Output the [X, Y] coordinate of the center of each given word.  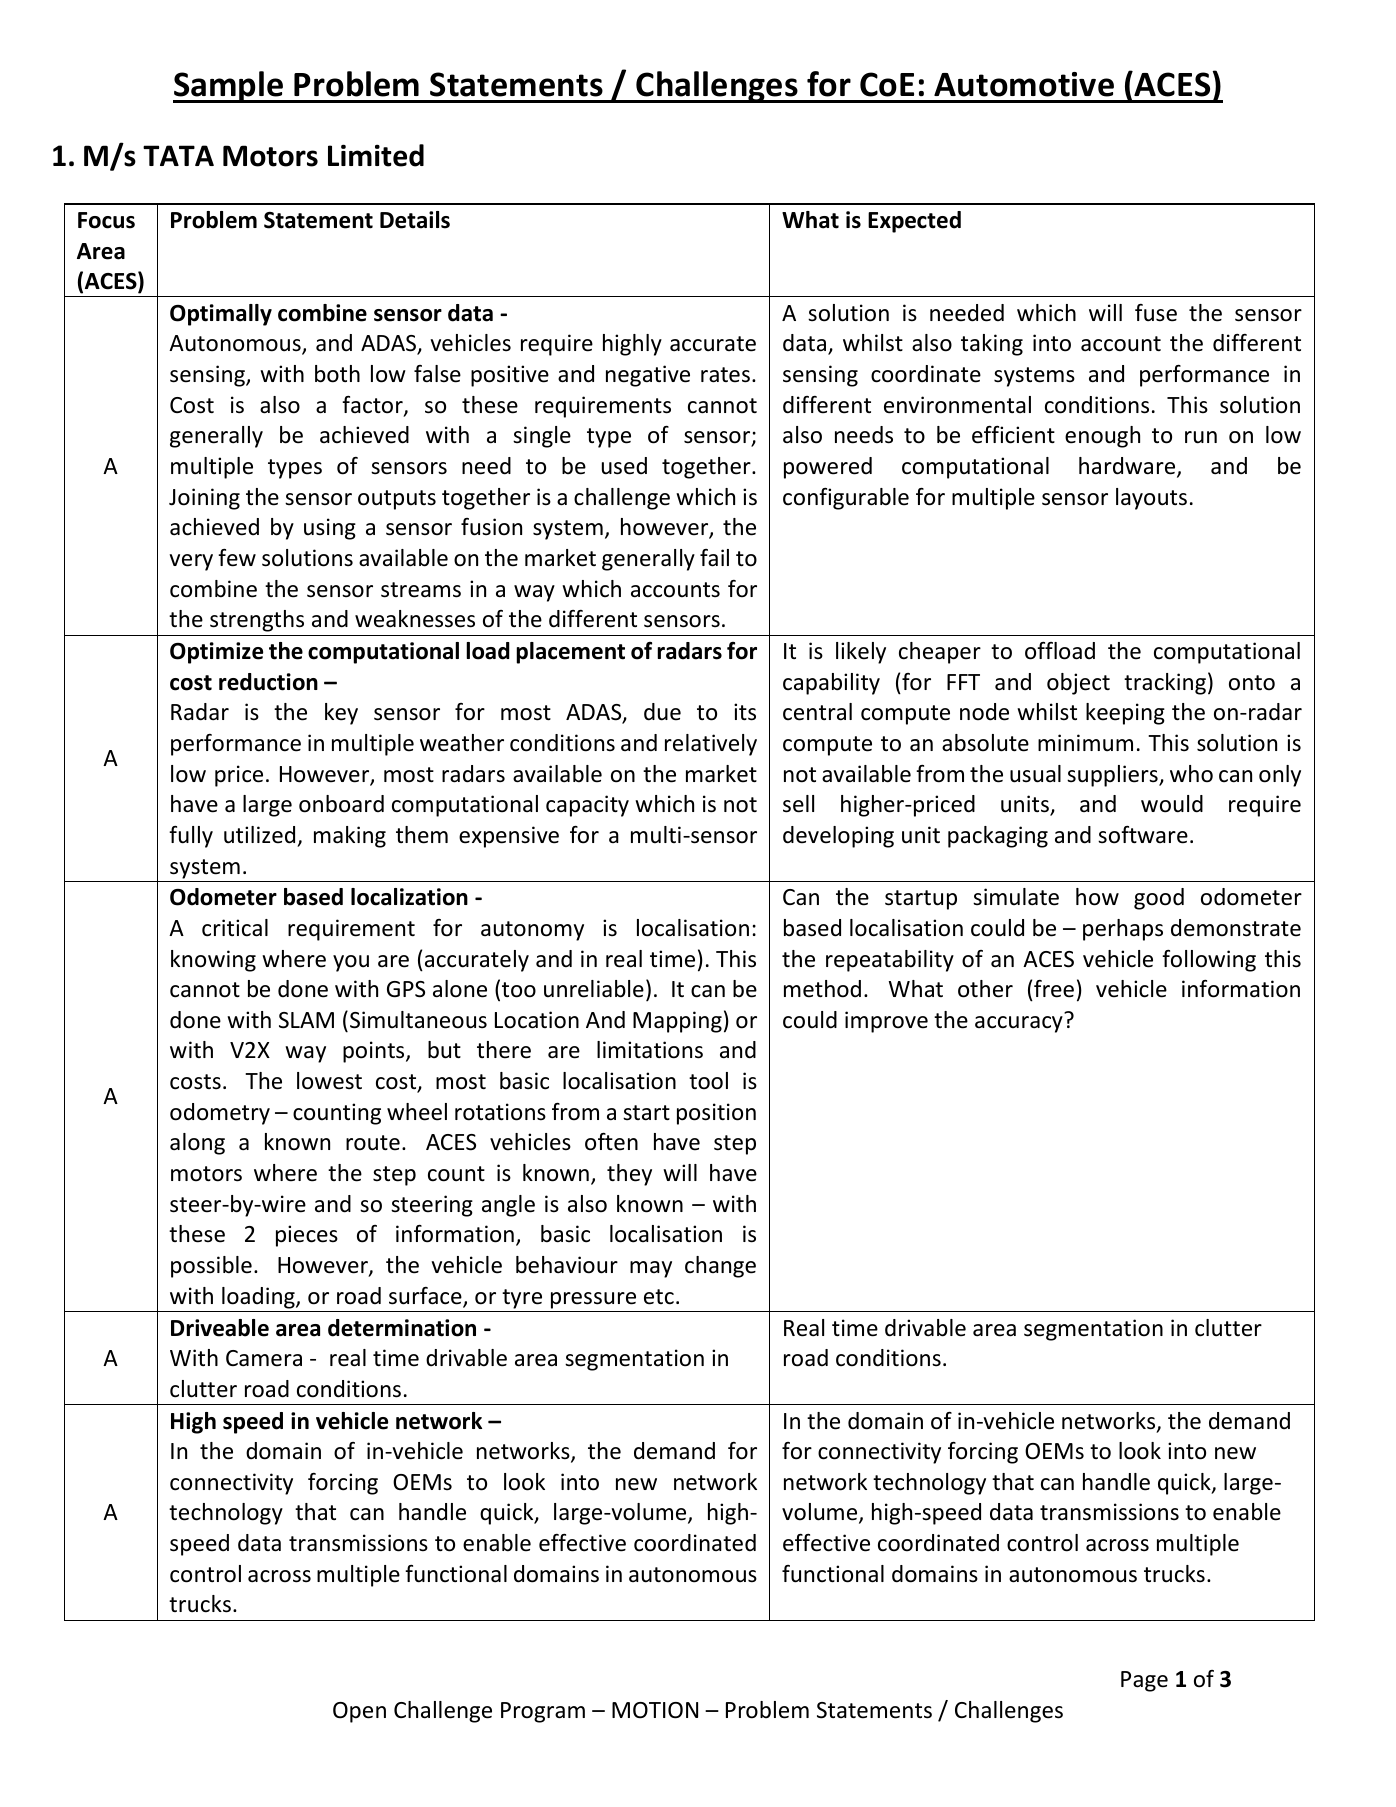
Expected [914, 222]
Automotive [1024, 84]
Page [1144, 1681]
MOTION [655, 1710]
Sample [229, 87]
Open [359, 1712]
